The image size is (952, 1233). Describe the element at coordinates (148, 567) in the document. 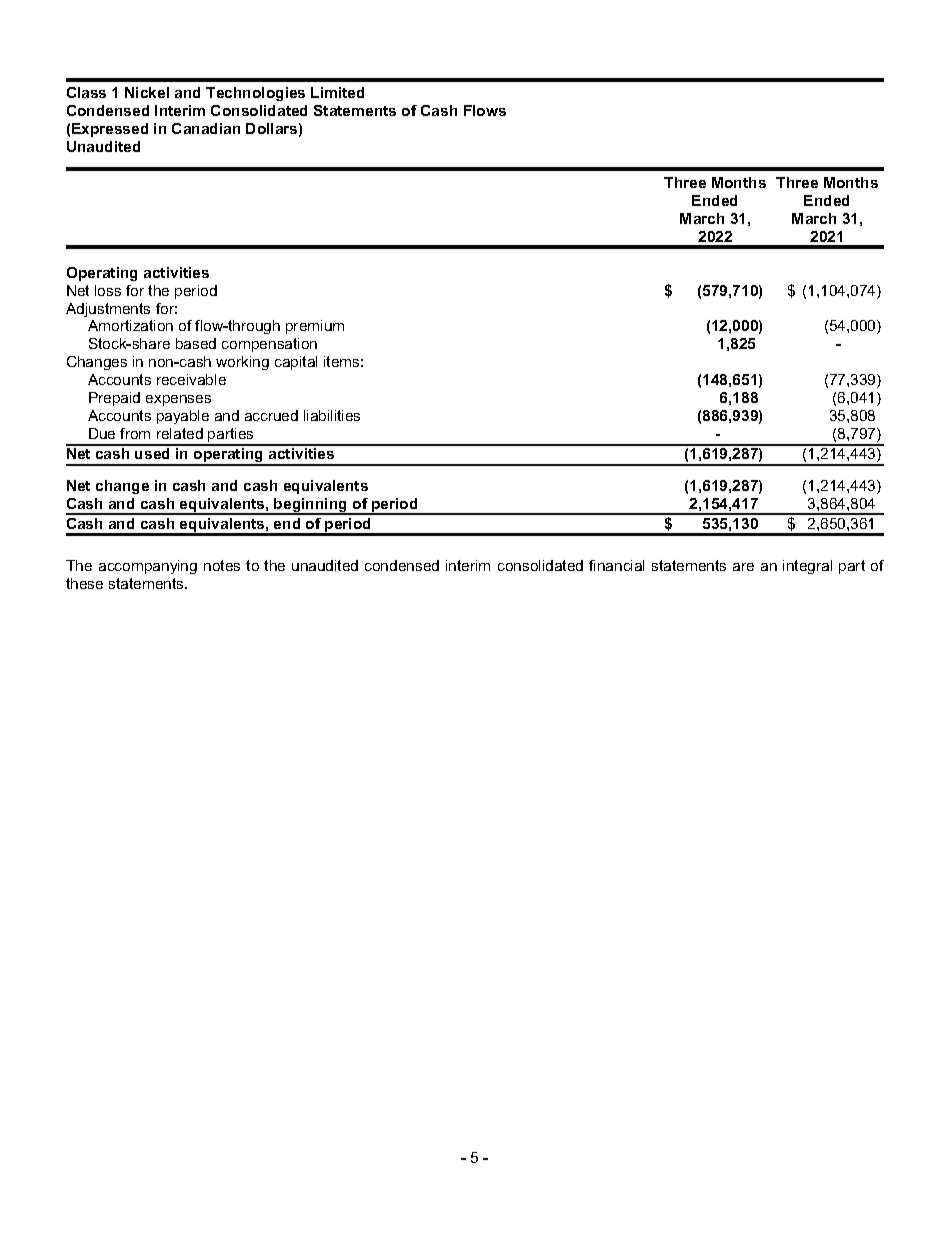

I see `accompanying` at that location.
